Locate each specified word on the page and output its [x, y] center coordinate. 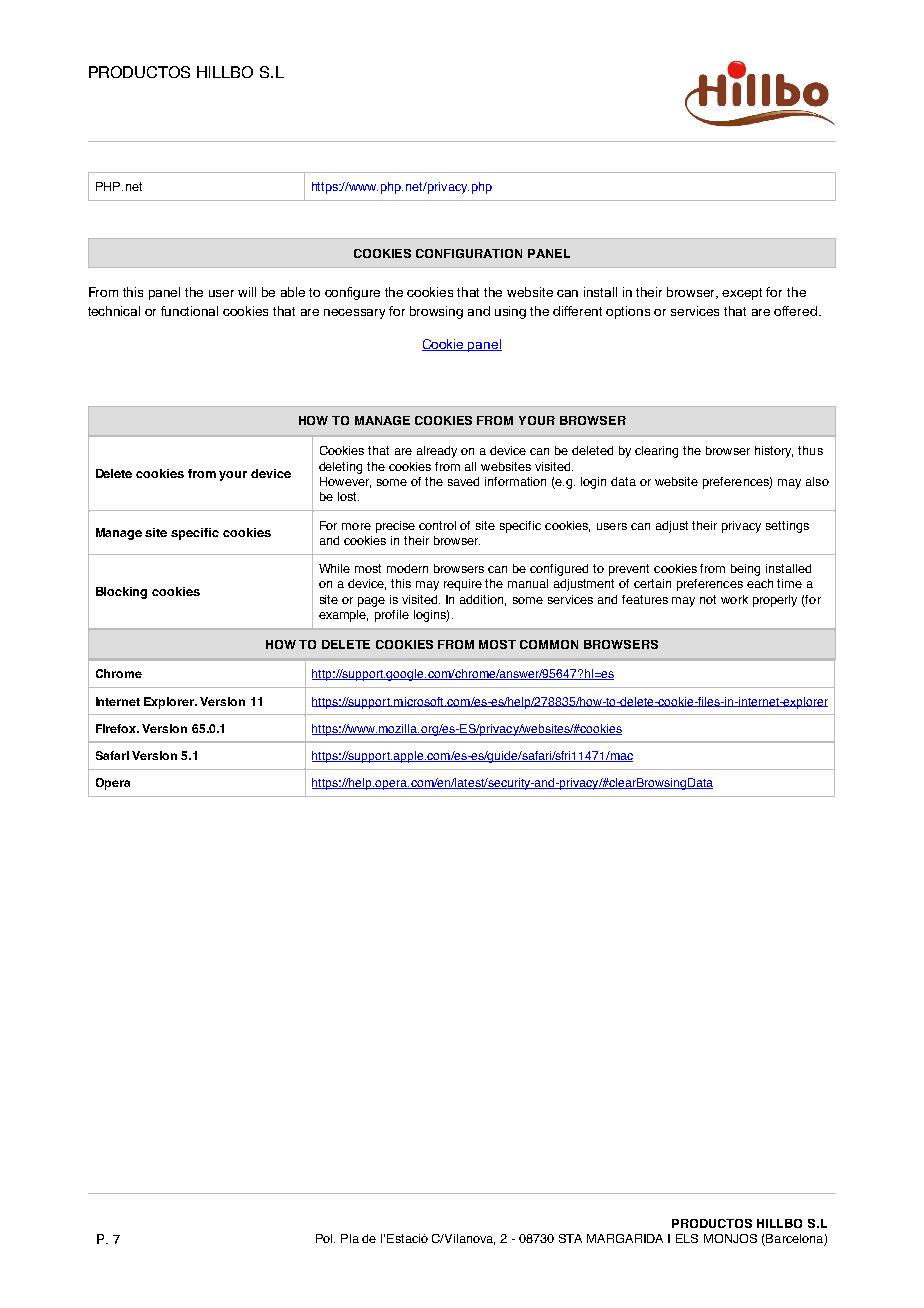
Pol [325, 1238]
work [734, 599]
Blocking [121, 593]
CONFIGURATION [469, 253]
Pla [350, 1238]
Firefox [117, 728]
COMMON [549, 644]
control [437, 525]
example [343, 616]
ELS [687, 1238]
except [742, 294]
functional [189, 311]
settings [787, 527]
